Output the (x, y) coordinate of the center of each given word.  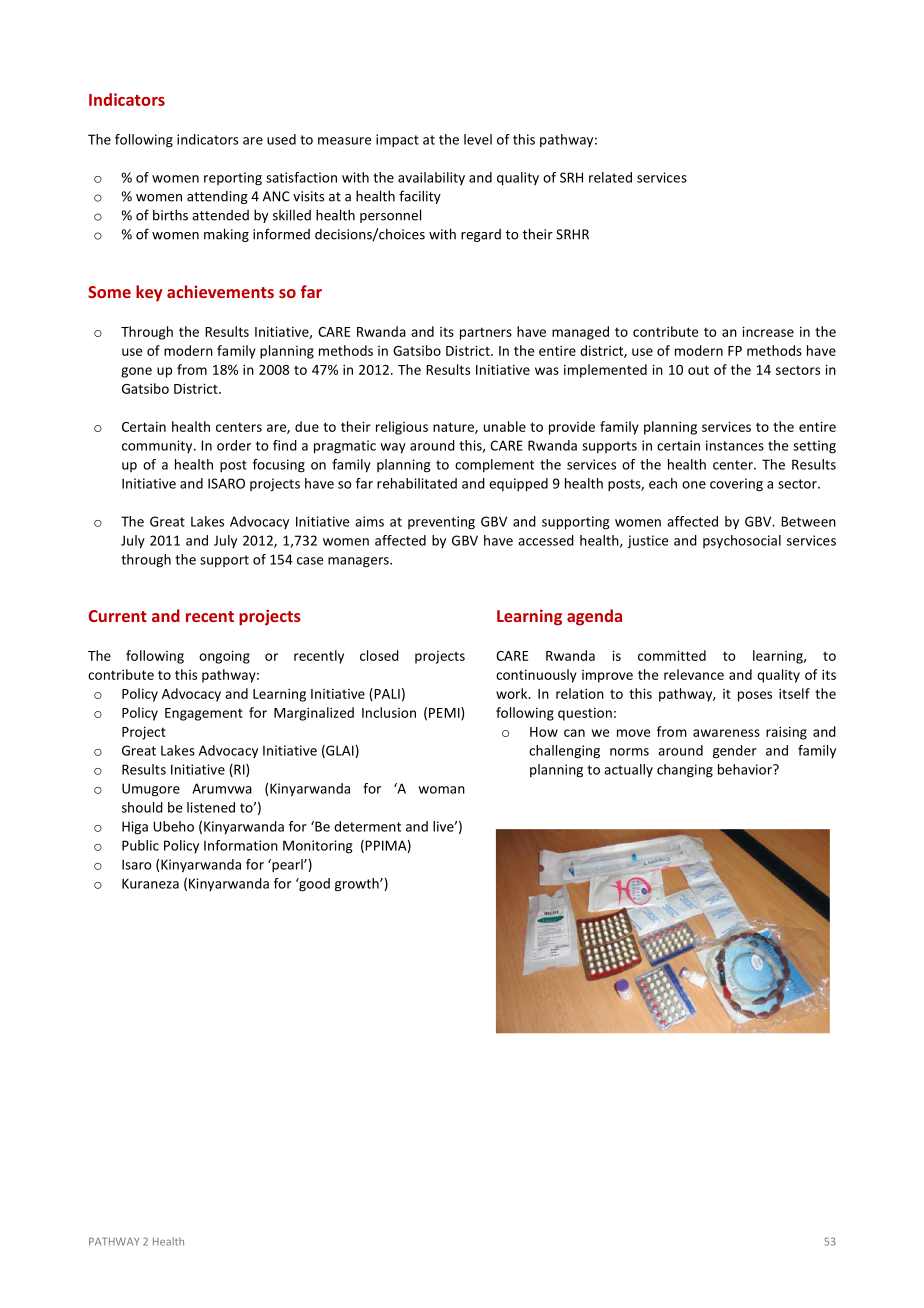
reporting (233, 179)
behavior (746, 769)
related (610, 177)
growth (358, 885)
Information (241, 845)
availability (431, 178)
